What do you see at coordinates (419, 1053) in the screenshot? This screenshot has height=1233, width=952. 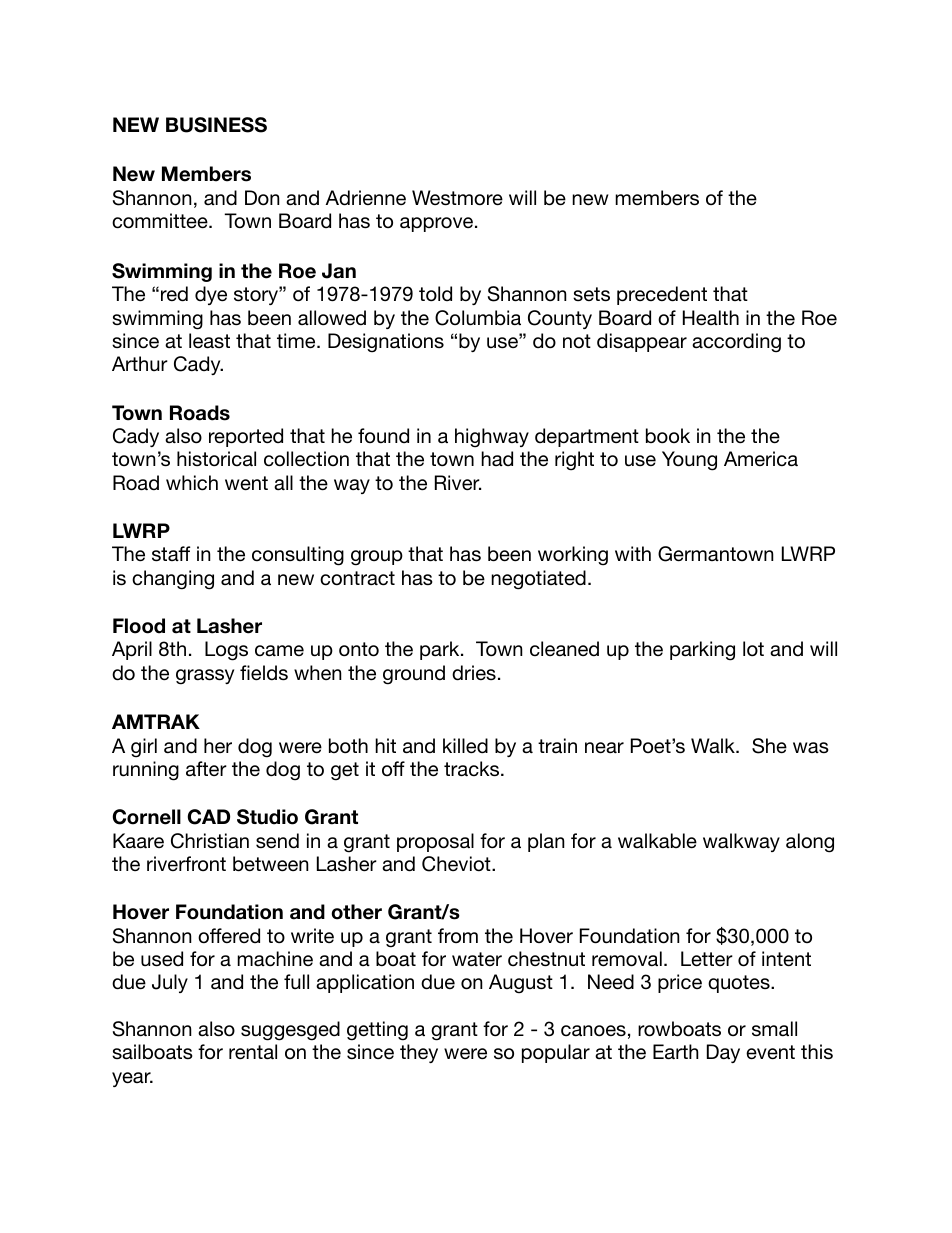 I see `they` at bounding box center [419, 1053].
